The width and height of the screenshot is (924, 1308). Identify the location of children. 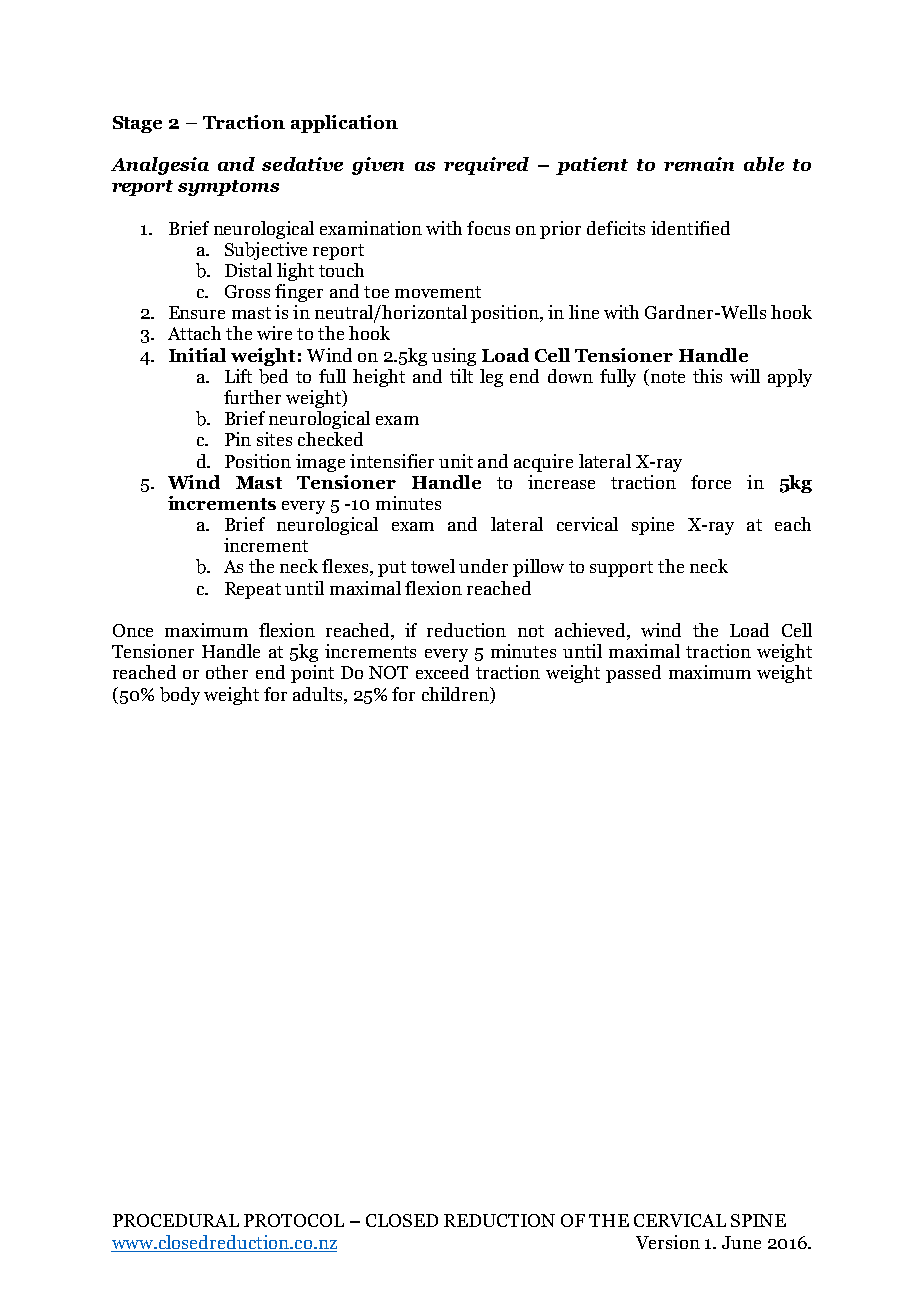
(456, 694).
